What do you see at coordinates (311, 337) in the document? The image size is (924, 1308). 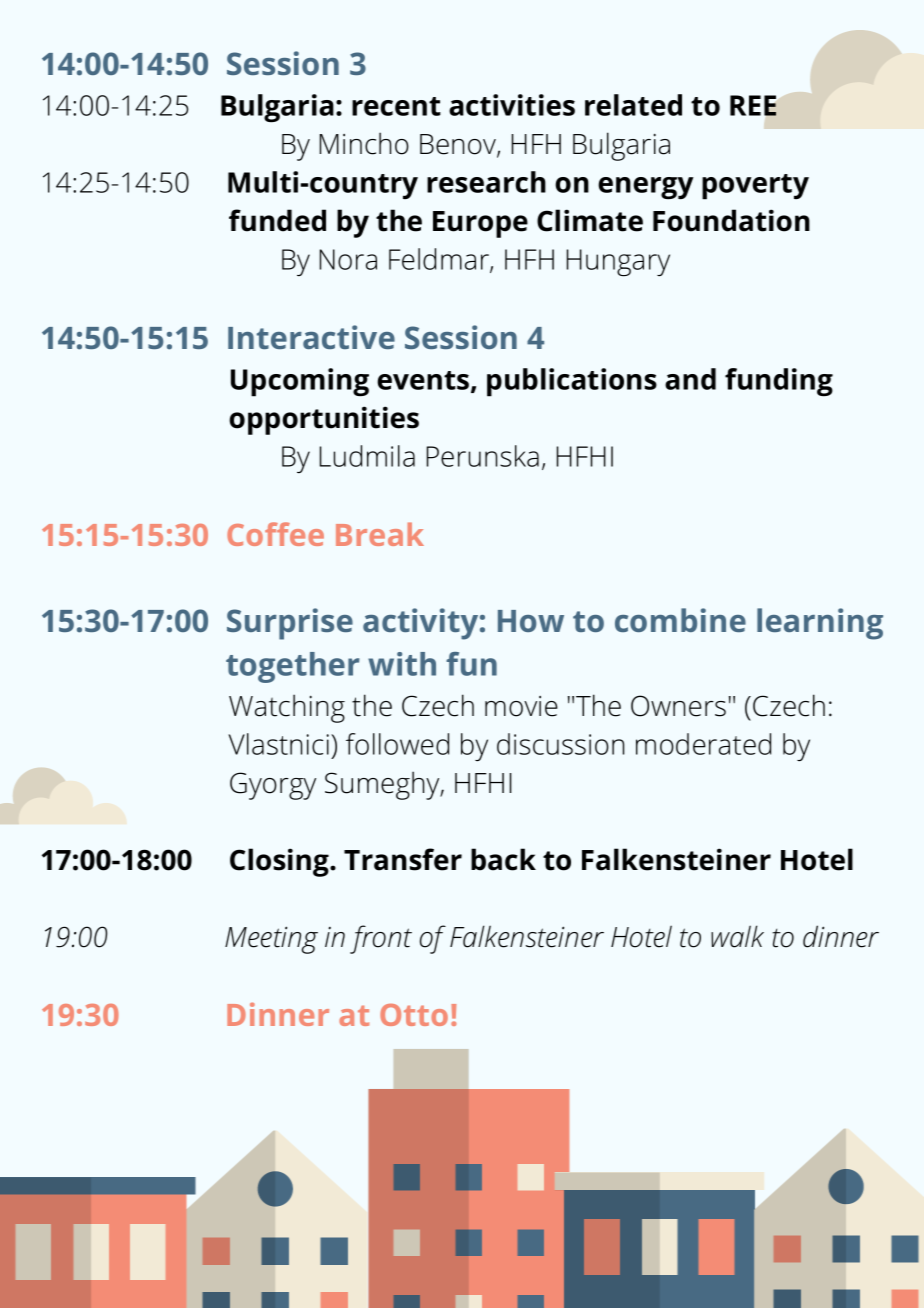 I see `Interactive` at bounding box center [311, 337].
